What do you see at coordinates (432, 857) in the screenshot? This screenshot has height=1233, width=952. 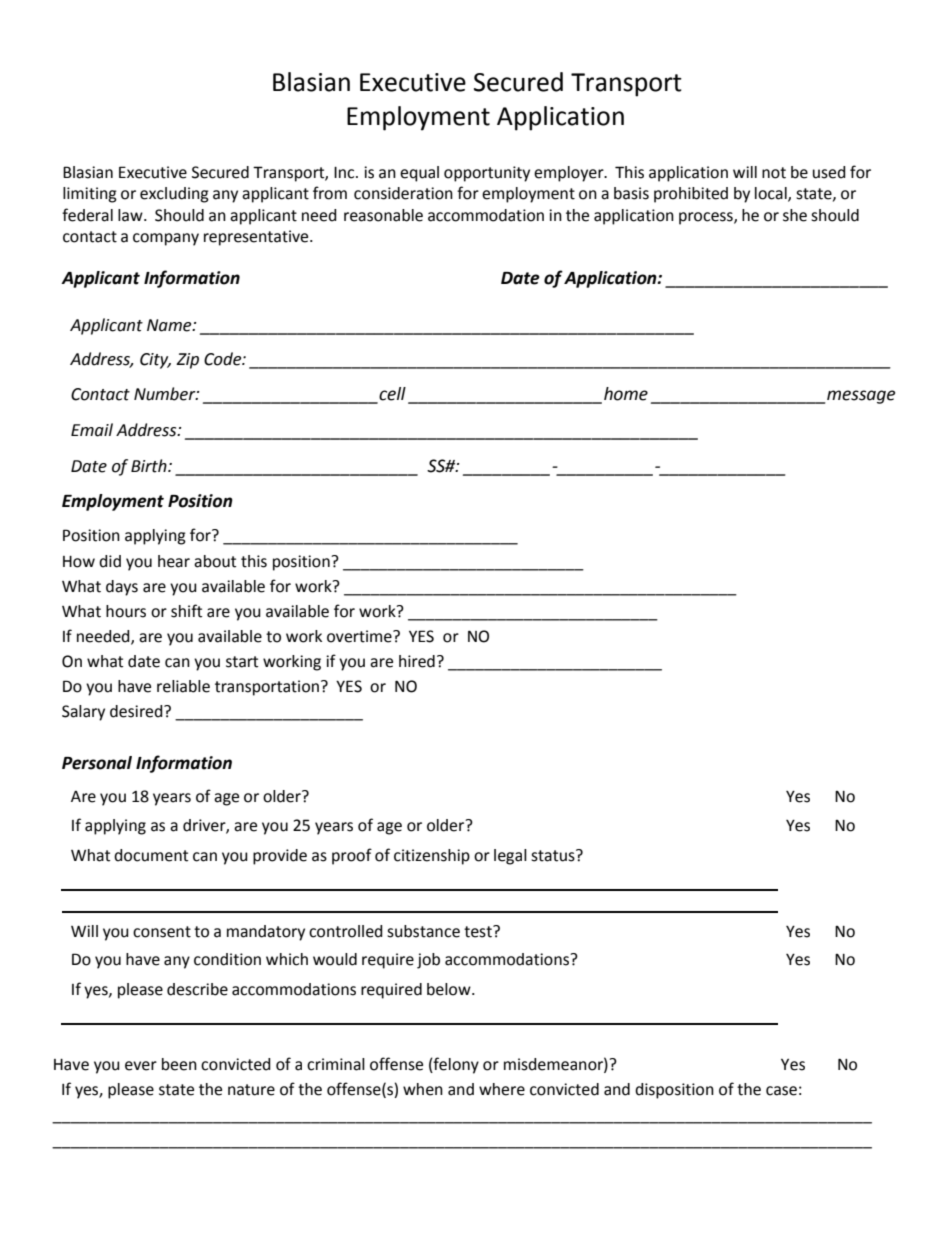 I see `citizenship` at bounding box center [432, 857].
